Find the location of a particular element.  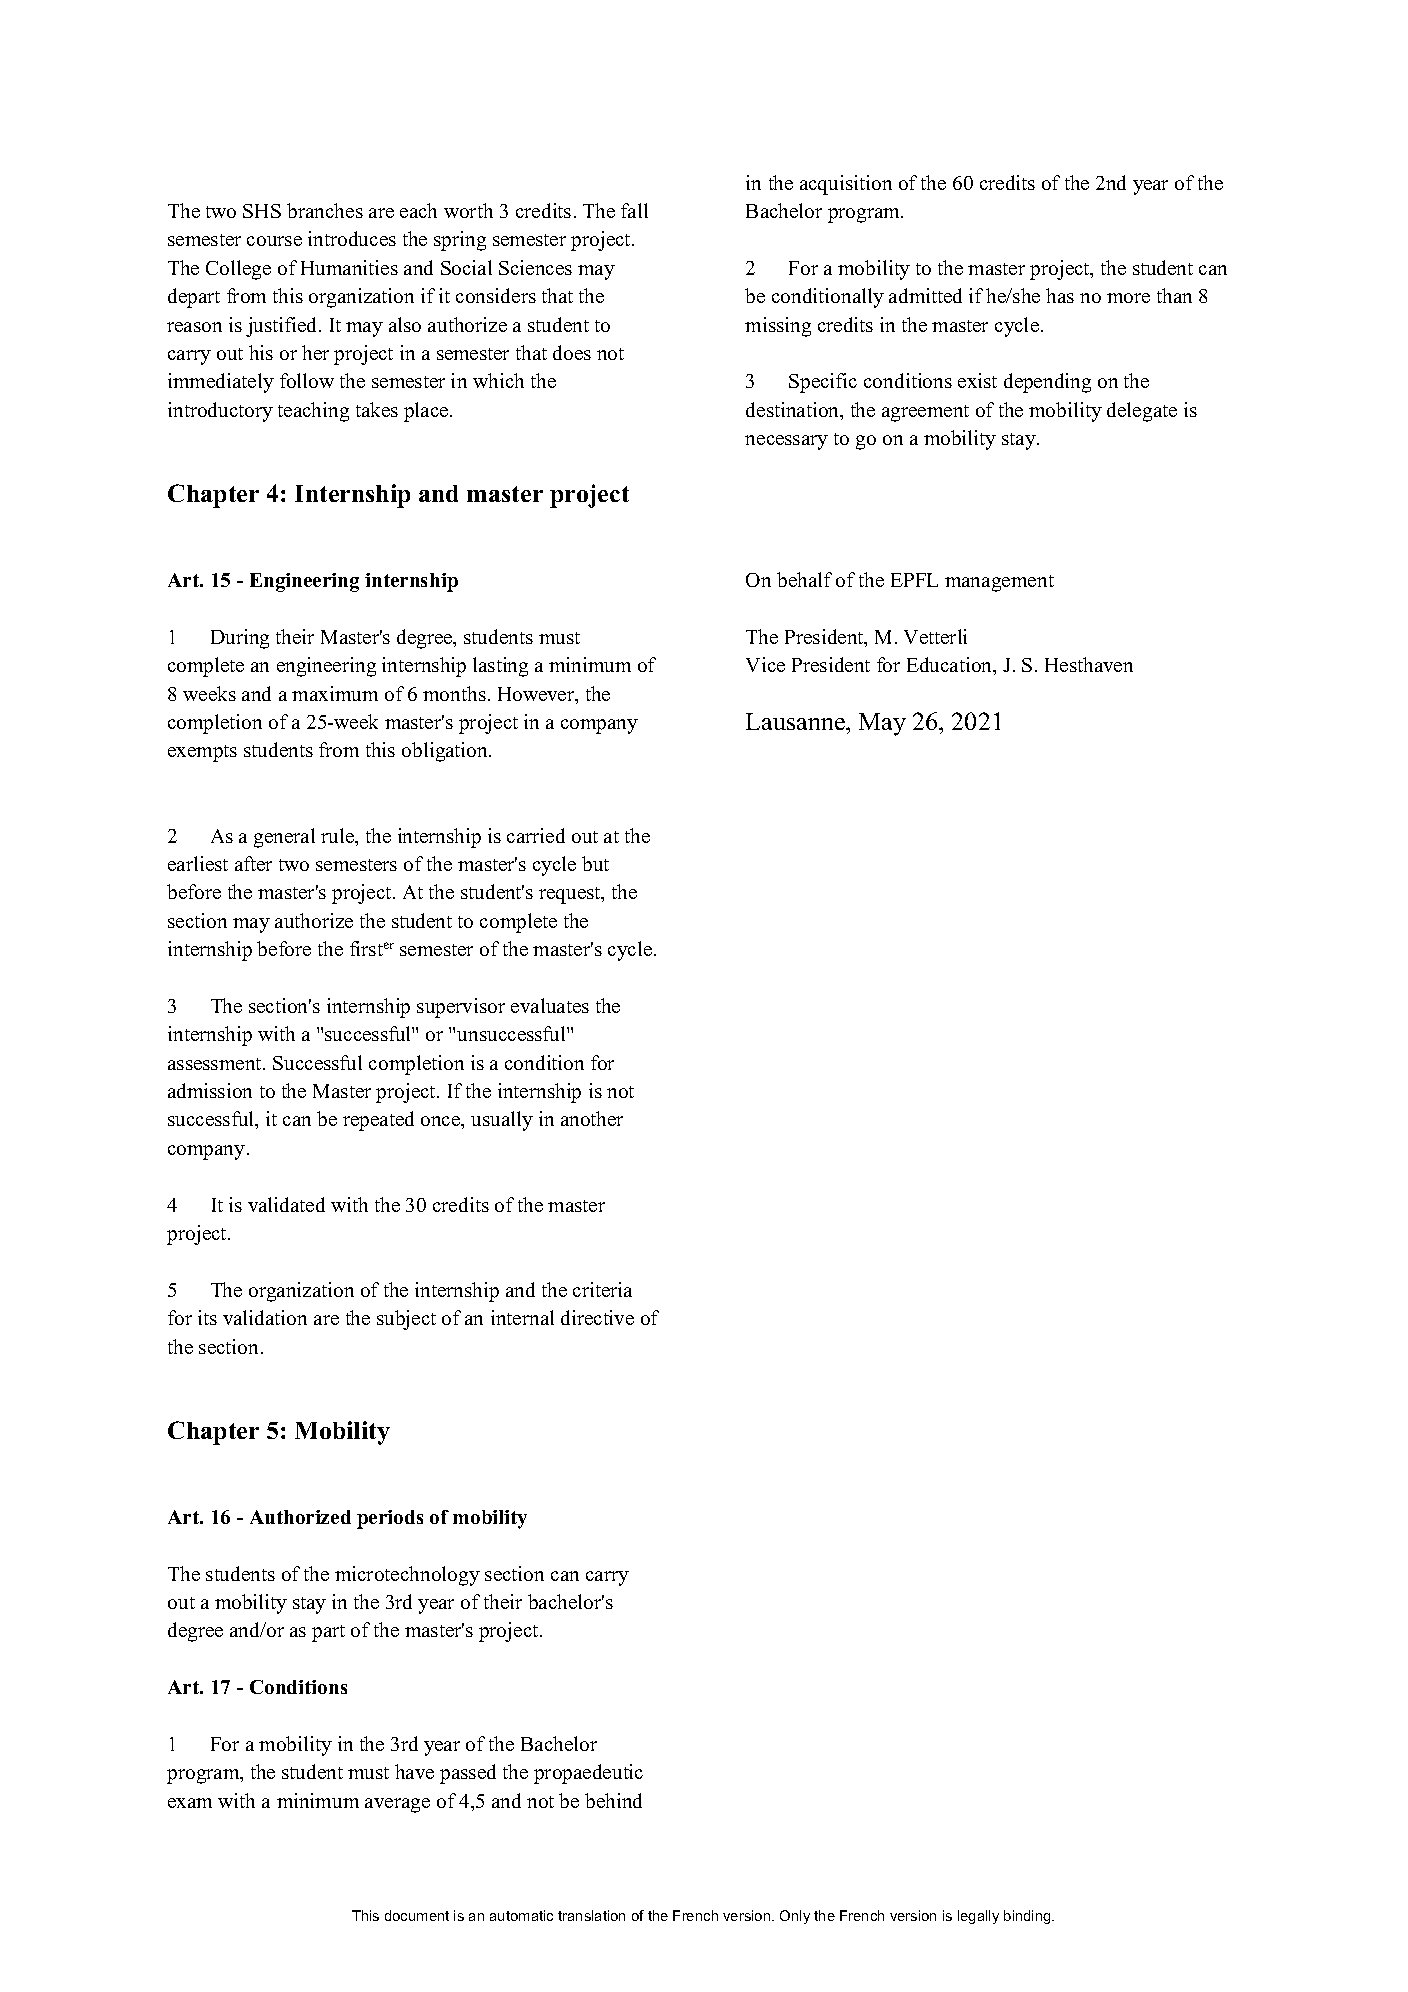

but is located at coordinates (595, 863).
